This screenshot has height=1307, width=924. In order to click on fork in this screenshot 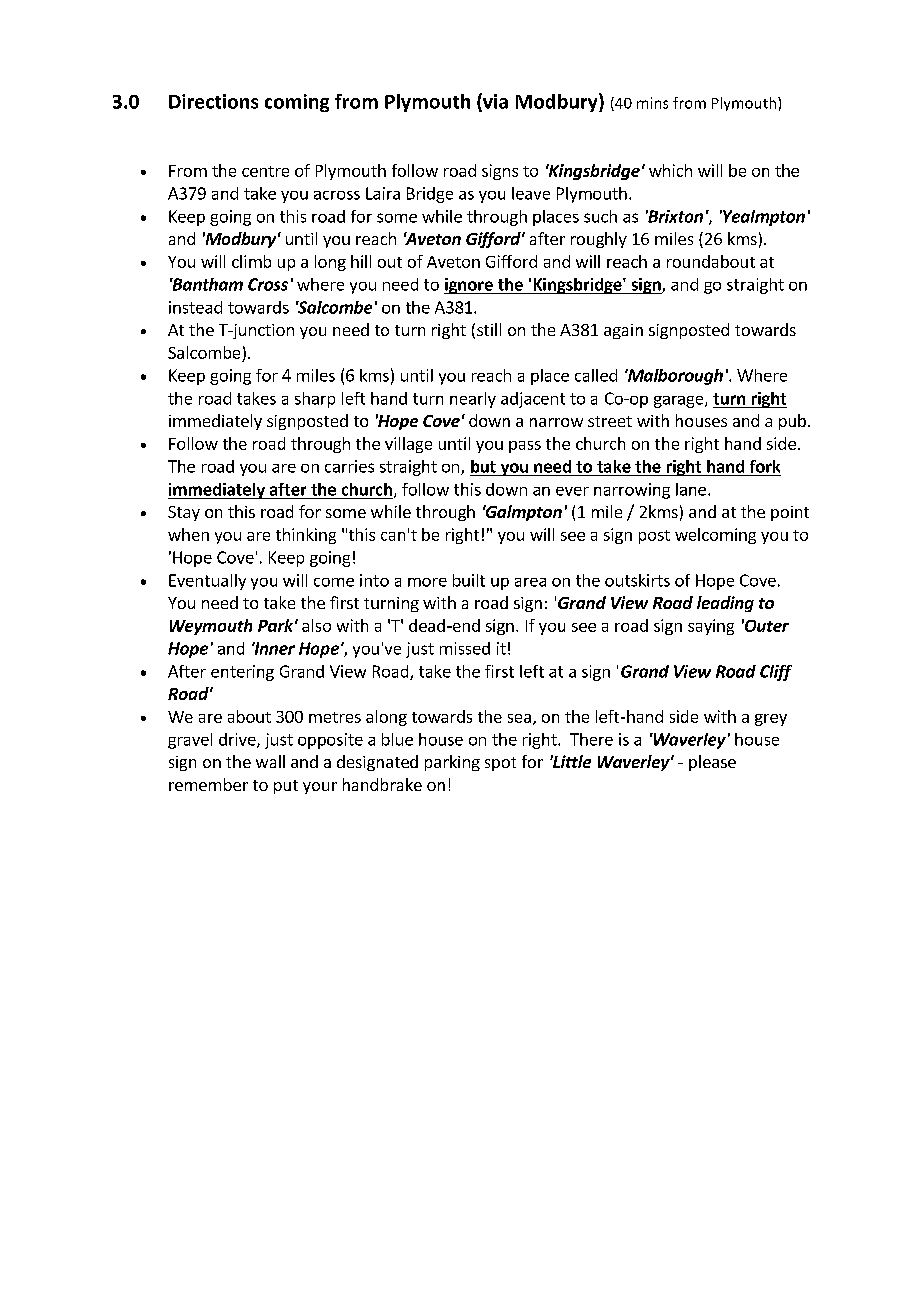, I will do `click(765, 466)`.
